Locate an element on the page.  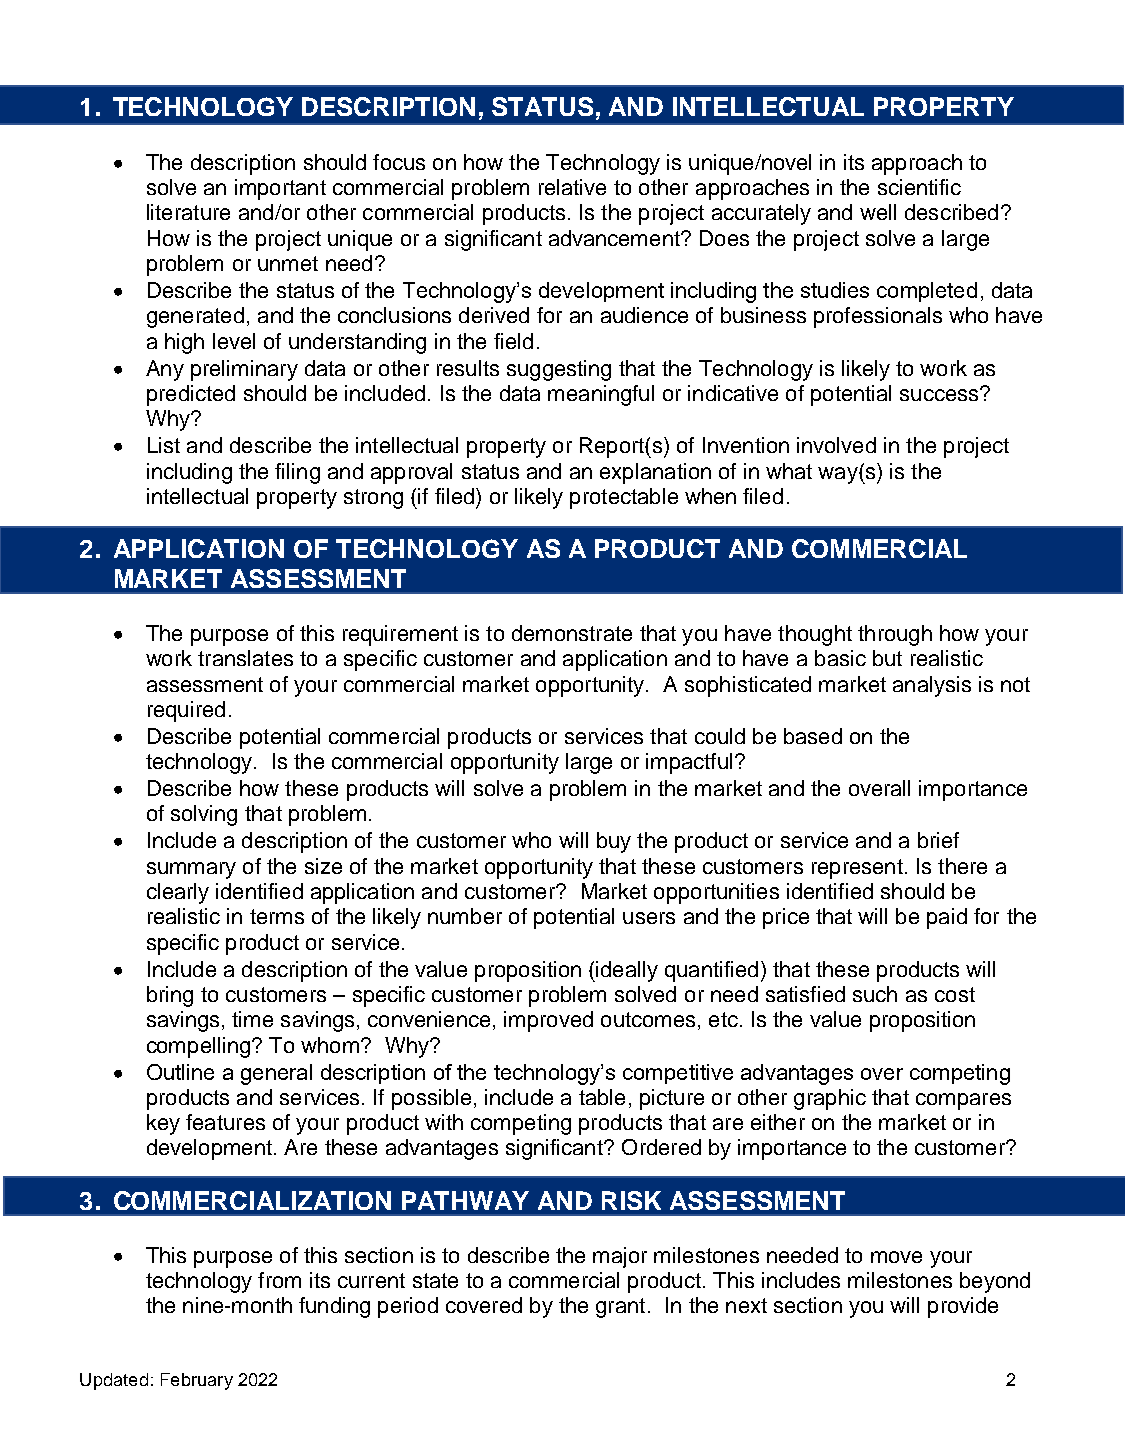
February is located at coordinates (197, 1381).
